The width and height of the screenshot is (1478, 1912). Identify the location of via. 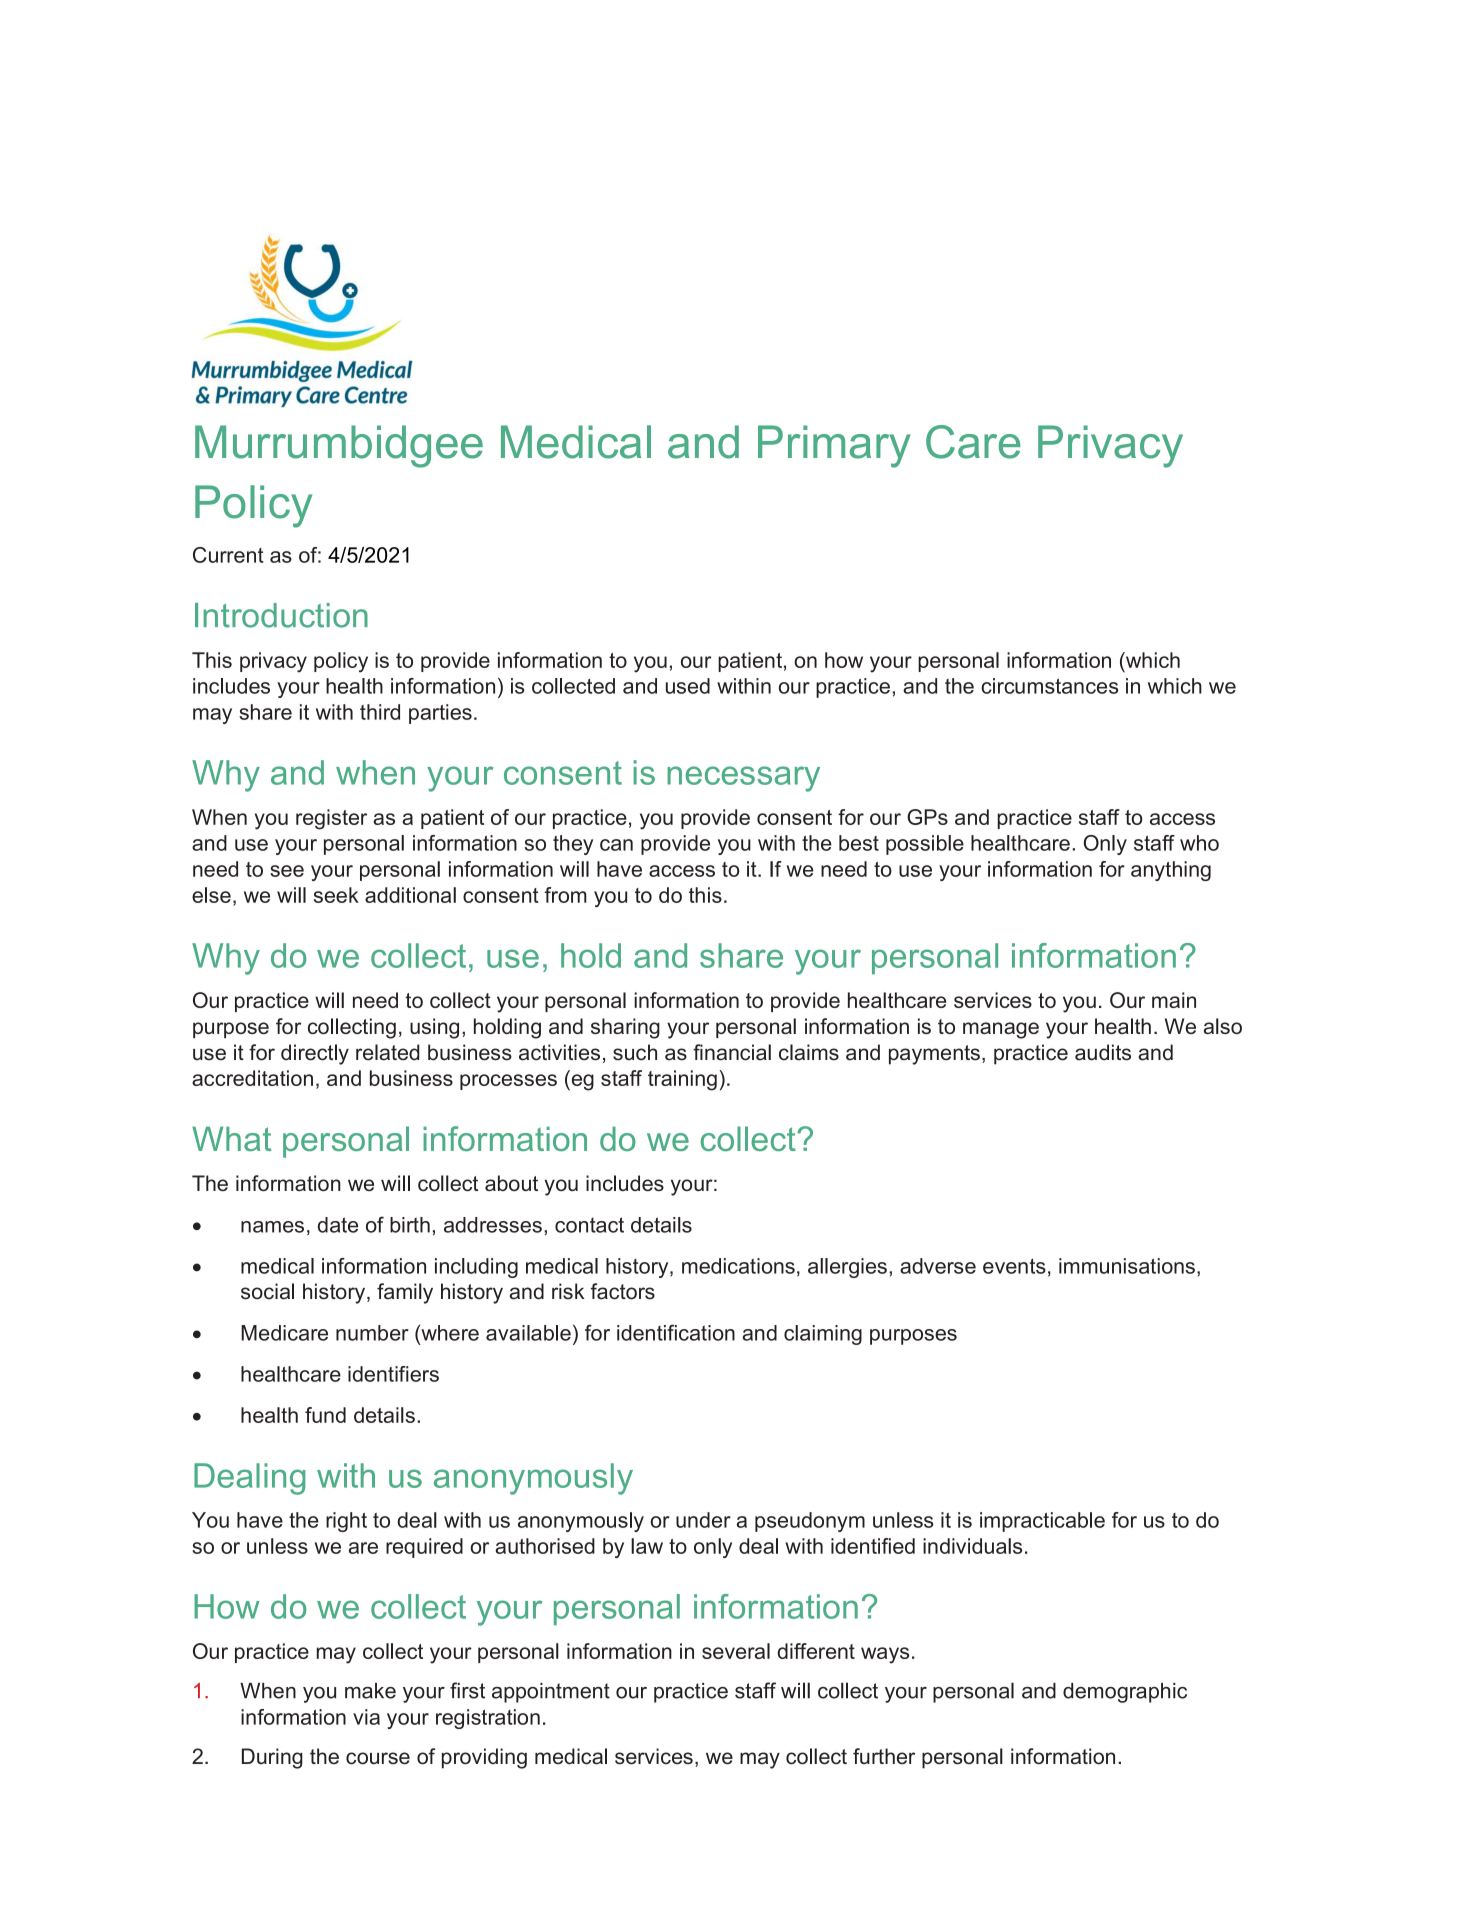
(366, 1717).
